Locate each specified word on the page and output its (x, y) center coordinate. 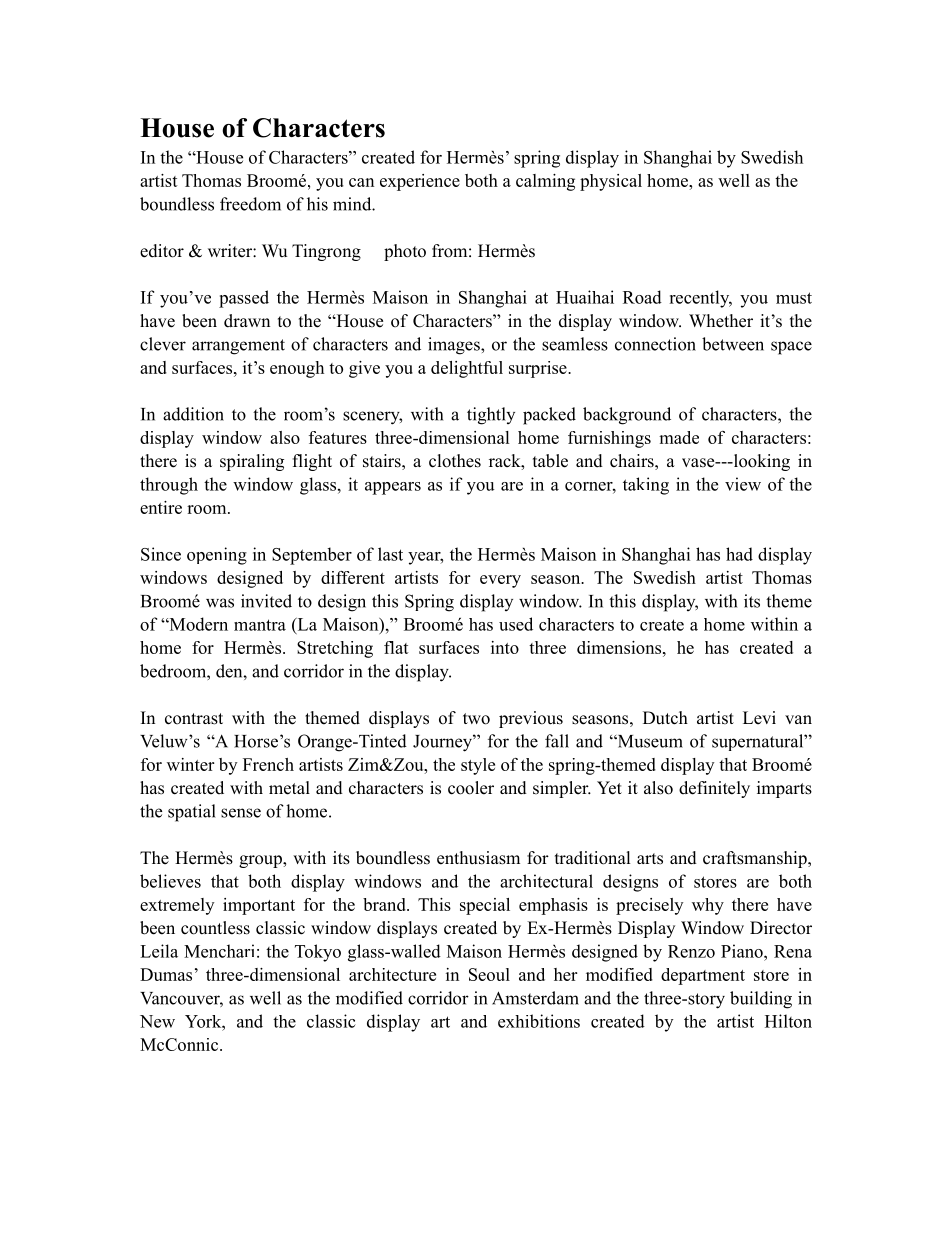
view (743, 484)
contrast (194, 719)
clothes (455, 461)
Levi (759, 718)
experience (420, 182)
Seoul (489, 974)
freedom (250, 204)
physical (611, 182)
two (476, 719)
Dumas (166, 974)
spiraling (252, 462)
